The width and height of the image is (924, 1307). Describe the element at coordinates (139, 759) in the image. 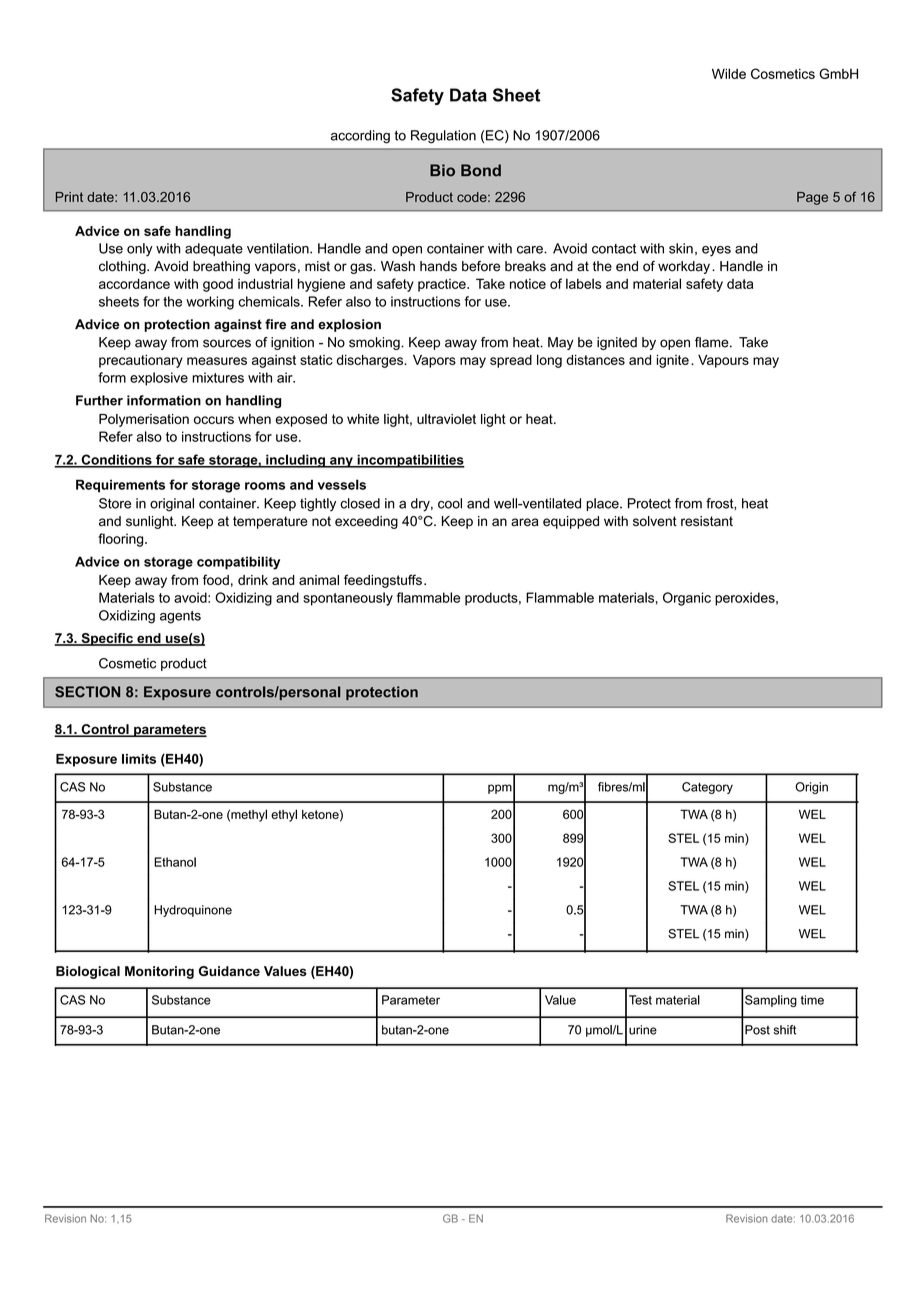

I see `limits` at that location.
